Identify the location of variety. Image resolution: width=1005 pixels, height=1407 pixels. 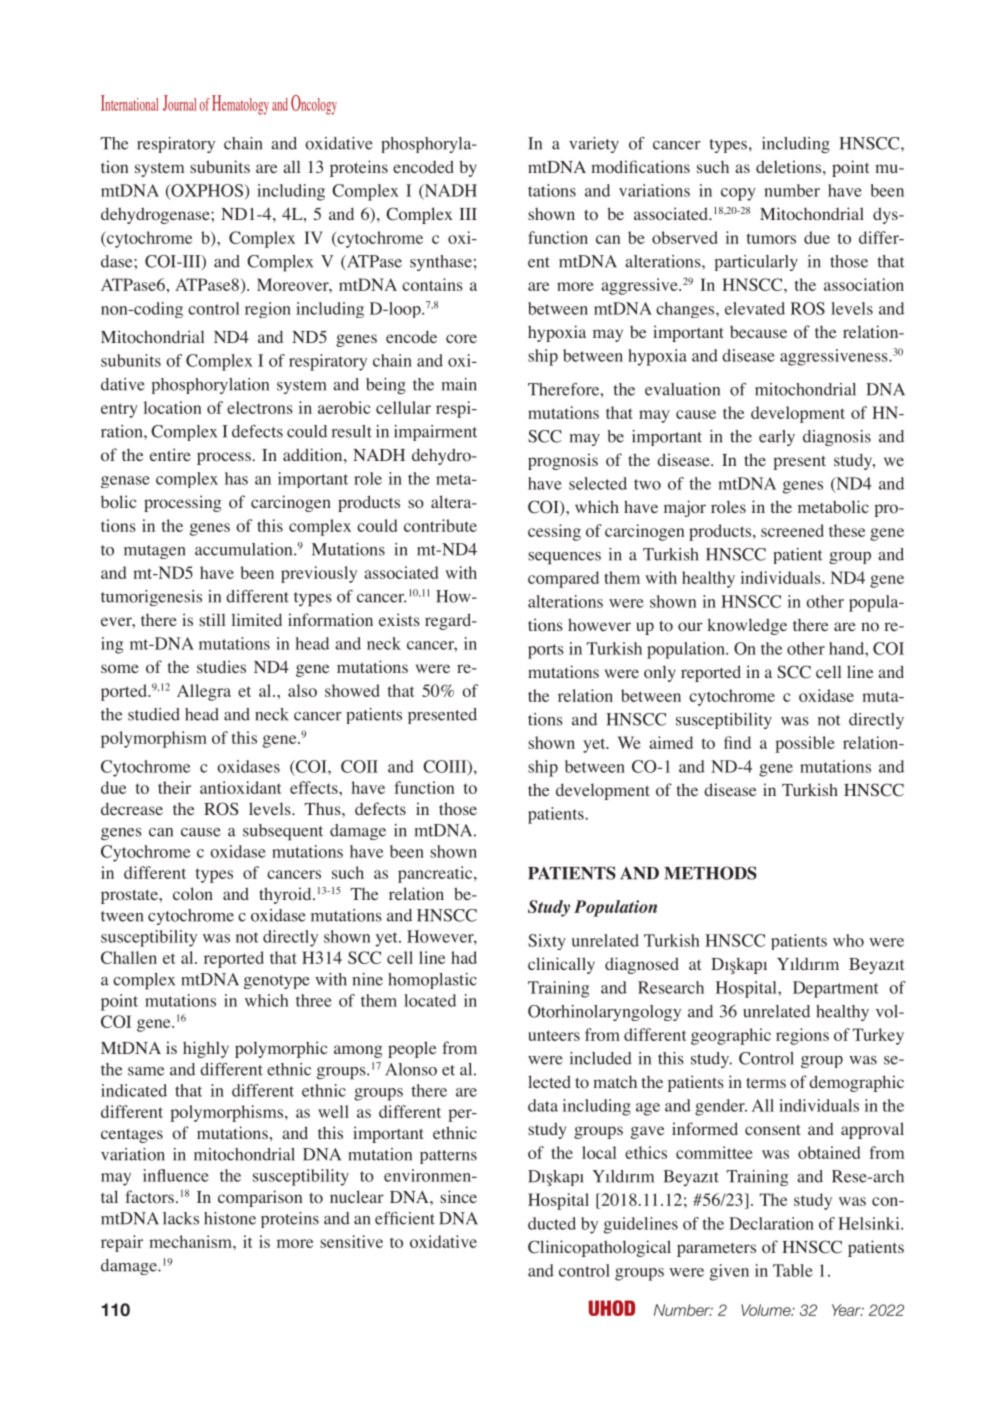
(594, 145).
